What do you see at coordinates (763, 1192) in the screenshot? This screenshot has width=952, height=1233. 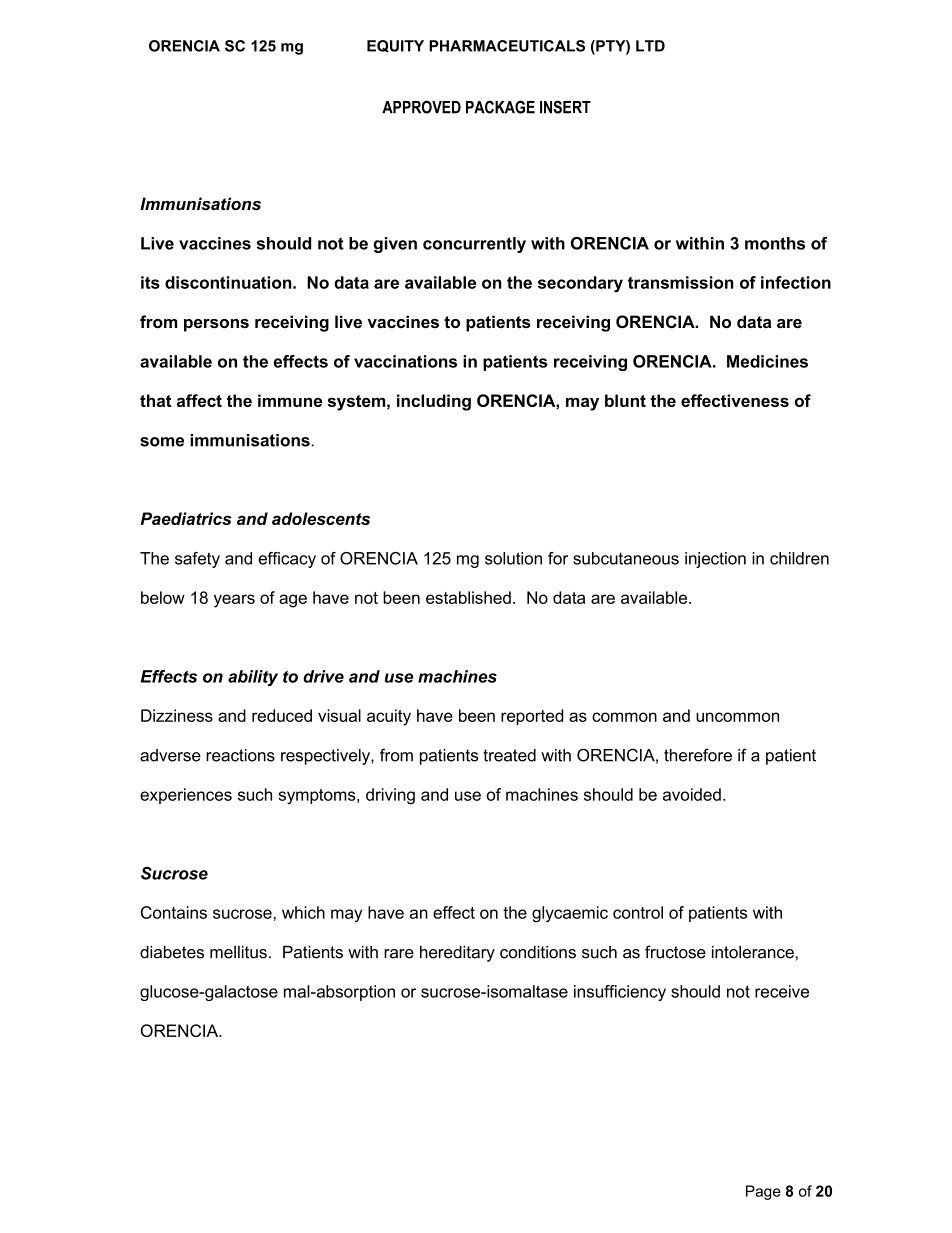 I see `Page` at bounding box center [763, 1192].
